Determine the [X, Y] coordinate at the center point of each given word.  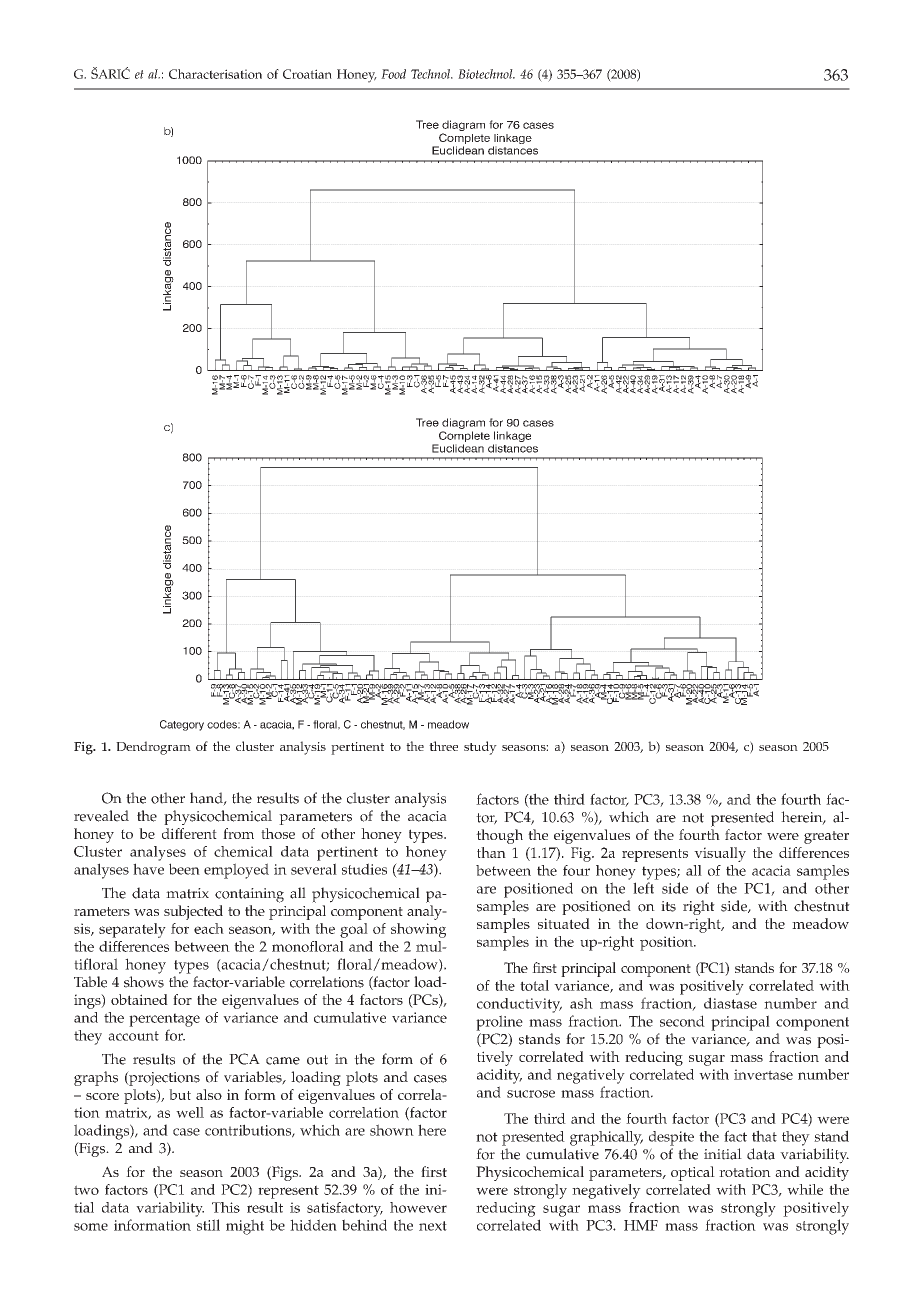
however [418, 1207]
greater [826, 837]
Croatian [307, 74]
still [208, 1225]
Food [393, 74]
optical [693, 1173]
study [480, 748]
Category [182, 725]
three [443, 746]
